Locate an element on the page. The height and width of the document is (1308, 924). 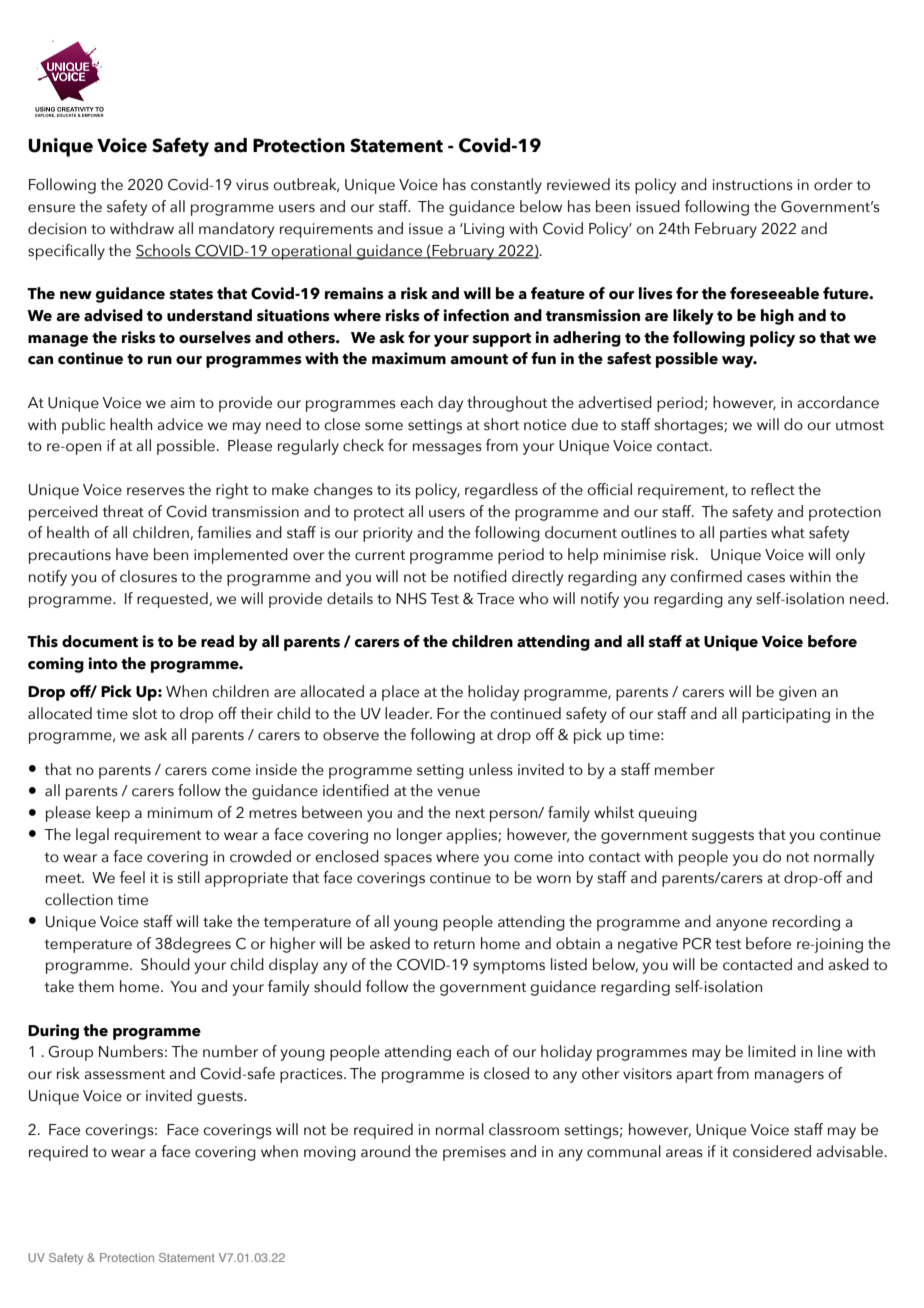
instructions is located at coordinates (753, 185).
